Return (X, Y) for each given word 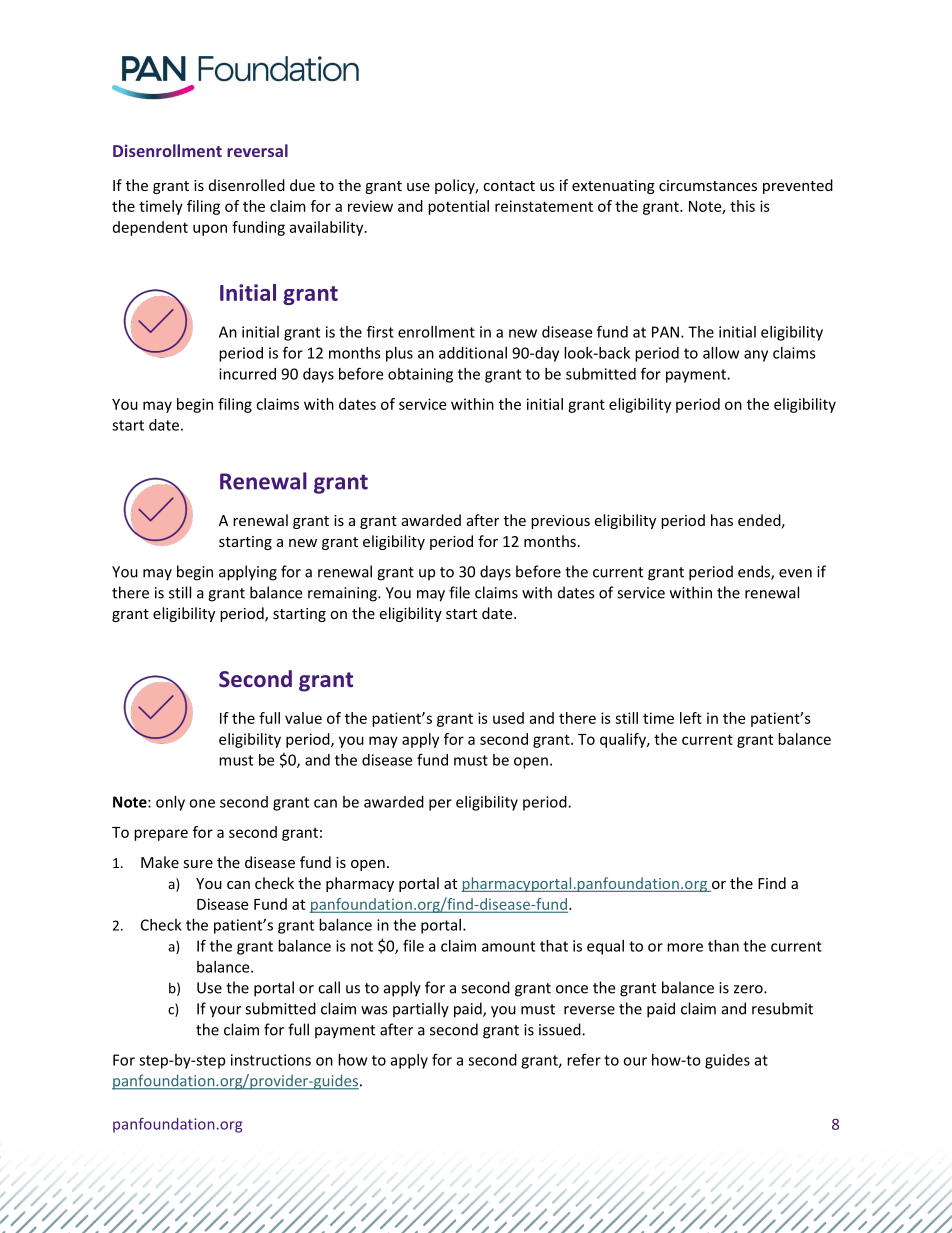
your (225, 1012)
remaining (343, 594)
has (722, 520)
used (508, 718)
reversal (257, 150)
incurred (247, 374)
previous (560, 522)
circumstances (708, 185)
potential (458, 207)
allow (721, 353)
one (202, 803)
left (691, 718)
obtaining (420, 375)
